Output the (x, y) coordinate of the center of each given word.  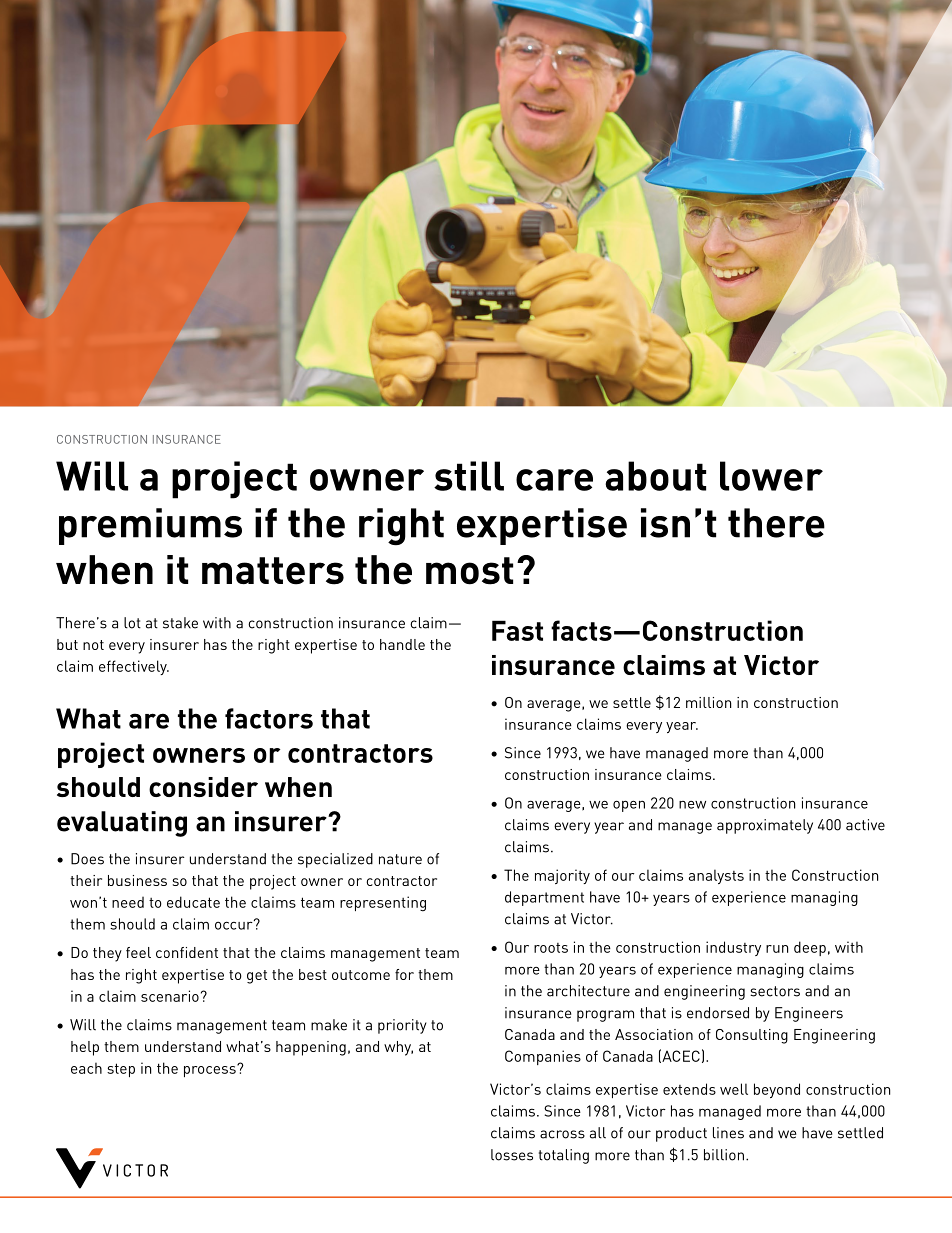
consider (203, 787)
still (469, 476)
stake (180, 623)
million (708, 702)
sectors (775, 991)
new (692, 805)
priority (402, 1026)
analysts (716, 876)
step (121, 1070)
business (137, 880)
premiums (150, 526)
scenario (170, 996)
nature (400, 859)
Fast (517, 630)
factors (269, 718)
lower (771, 476)
